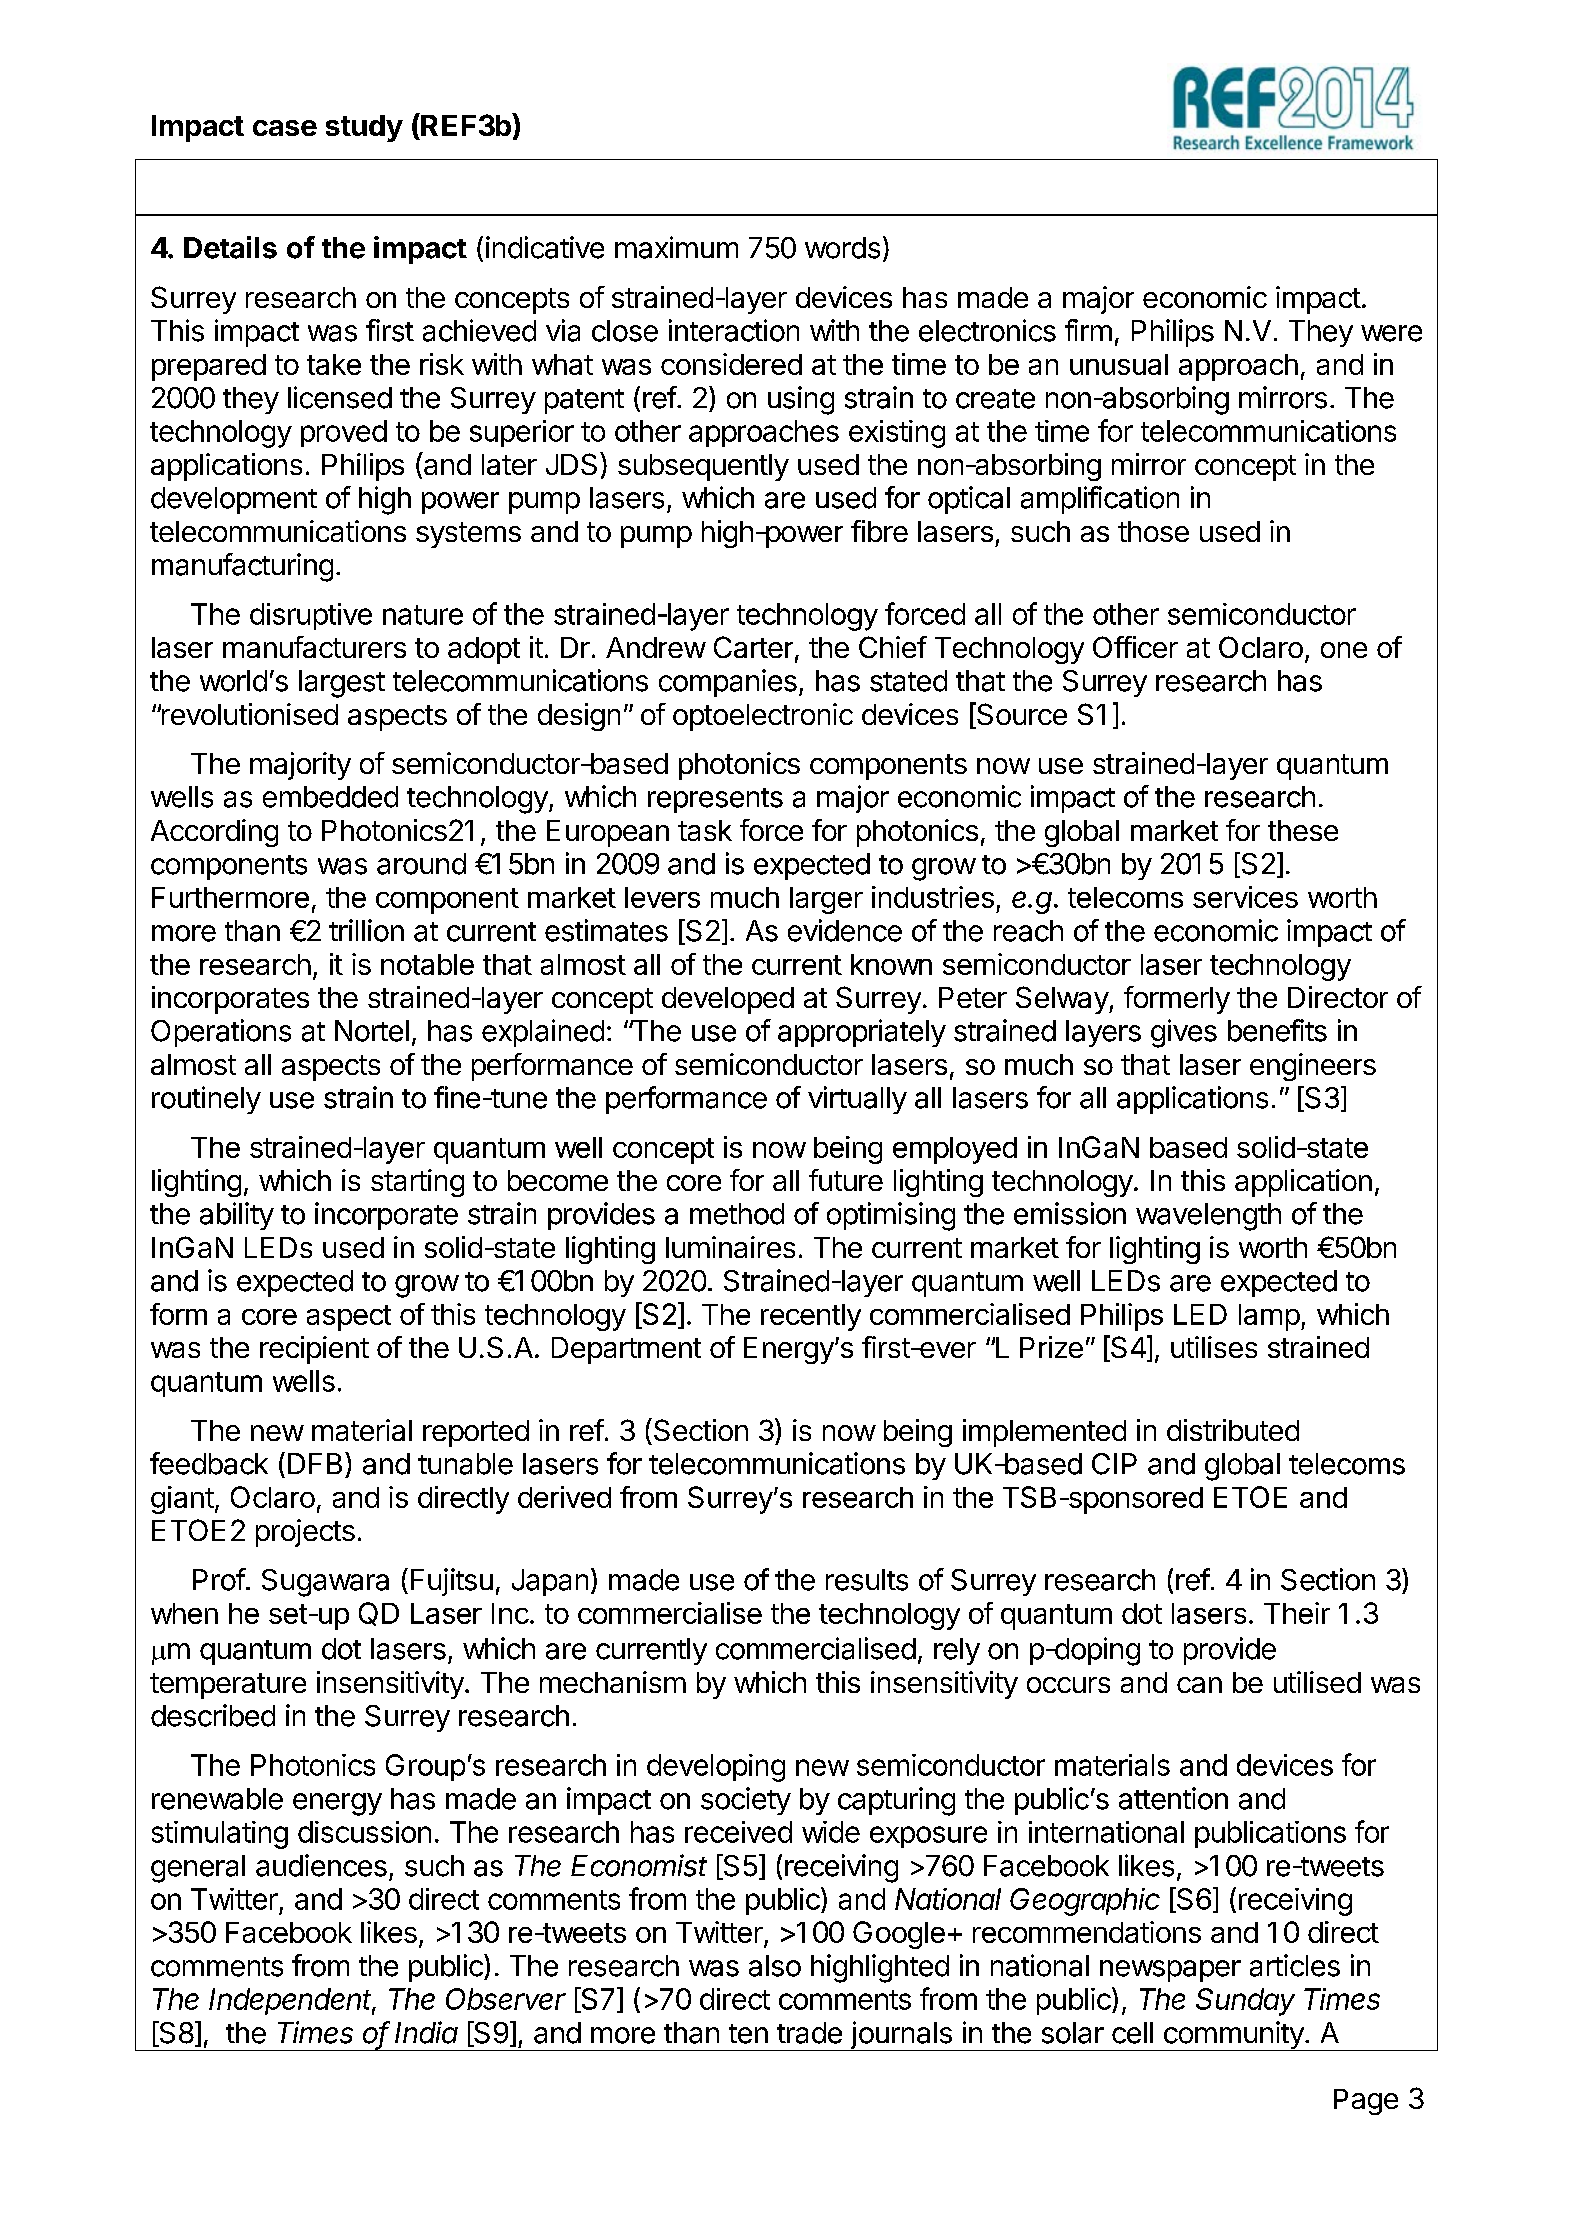 This page has width=1573, height=2225. What do you see at coordinates (857, 1100) in the page?
I see `virtually` at bounding box center [857, 1100].
